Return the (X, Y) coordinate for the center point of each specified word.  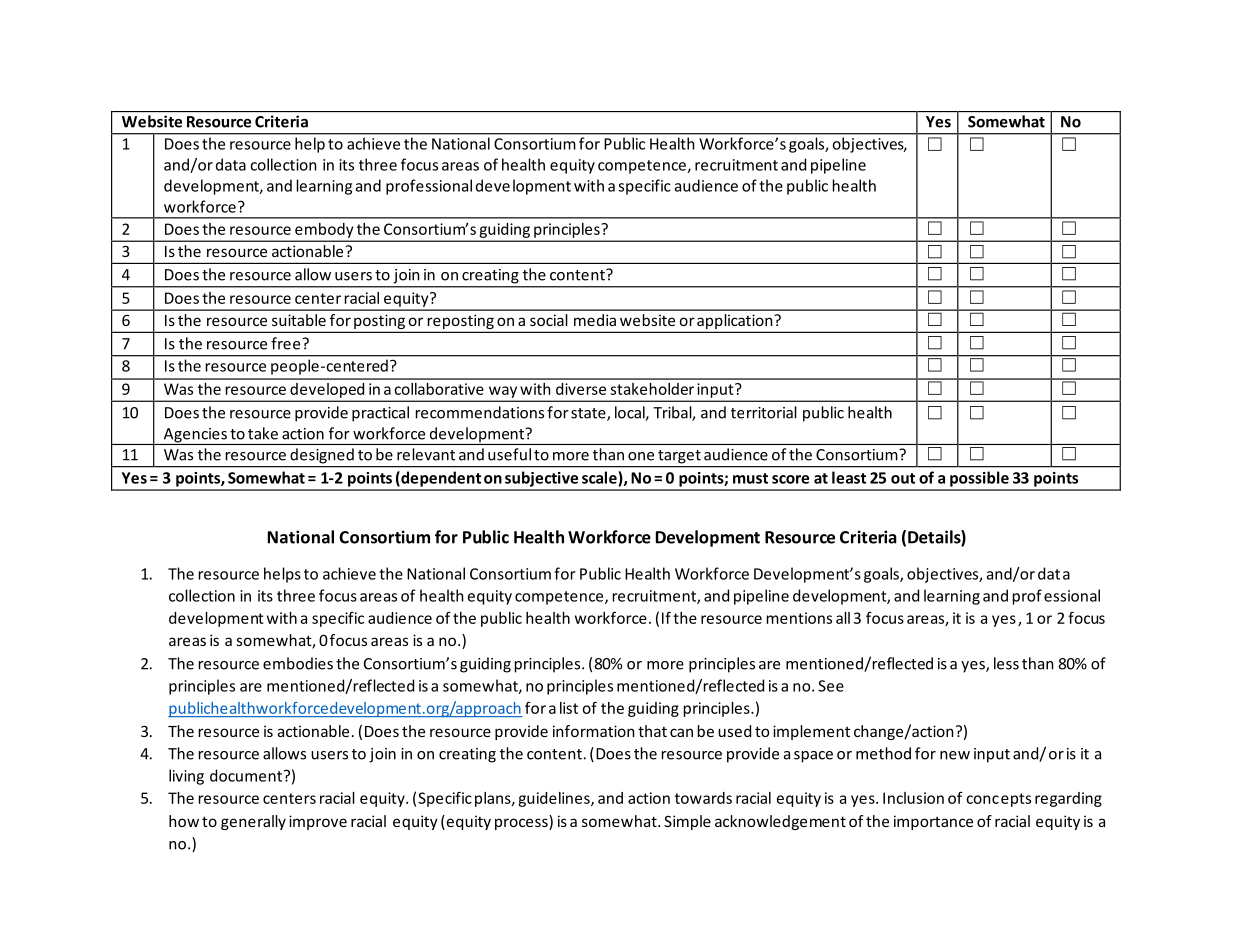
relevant (426, 454)
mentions (799, 618)
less (1006, 663)
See (831, 686)
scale (600, 478)
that (652, 731)
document (247, 775)
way (503, 392)
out (903, 478)
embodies (298, 663)
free (287, 343)
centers (289, 798)
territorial (764, 412)
